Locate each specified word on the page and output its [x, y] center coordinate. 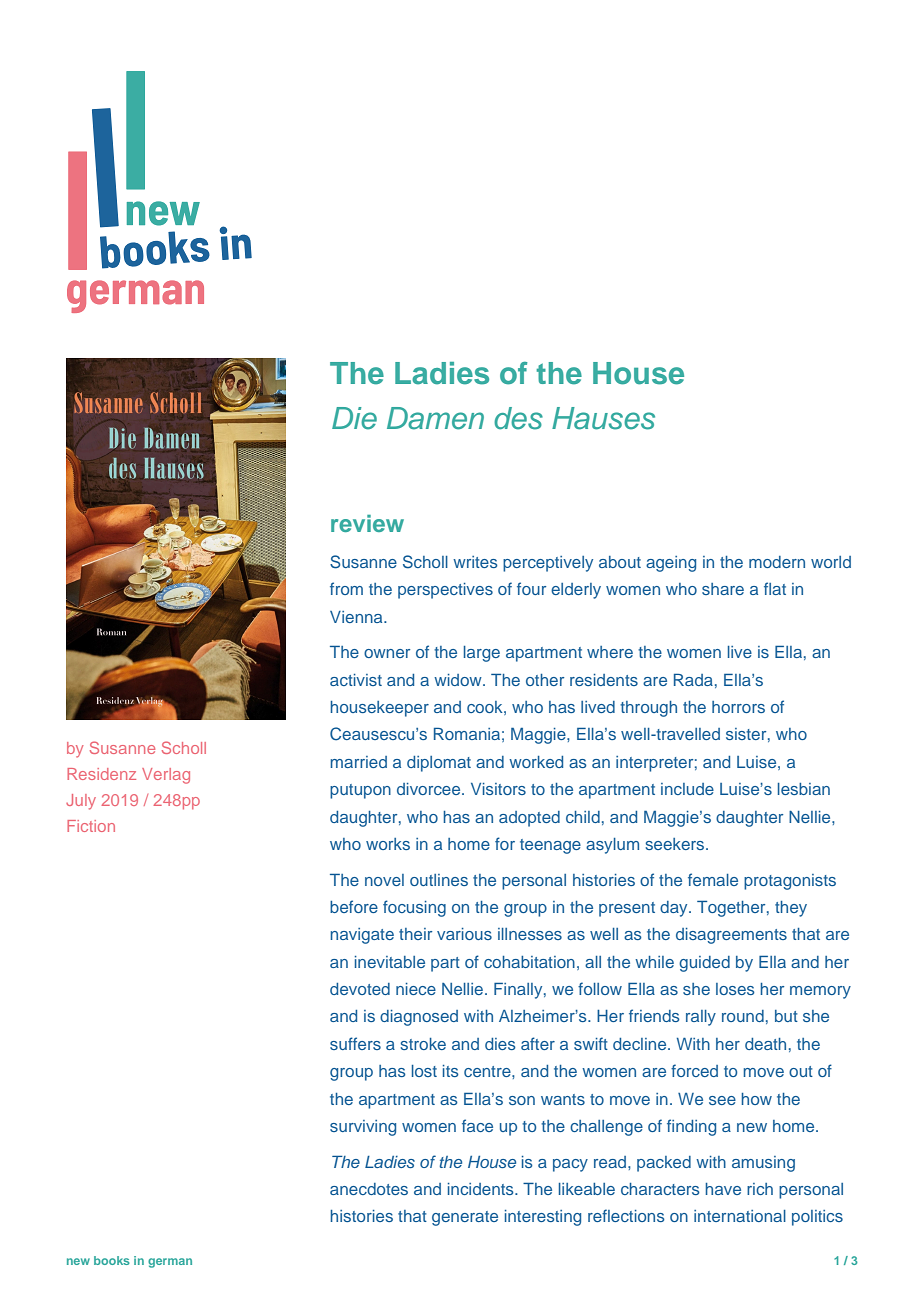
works [388, 844]
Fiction [91, 826]
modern [777, 562]
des [518, 418]
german [170, 1263]
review [367, 523]
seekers [676, 844]
